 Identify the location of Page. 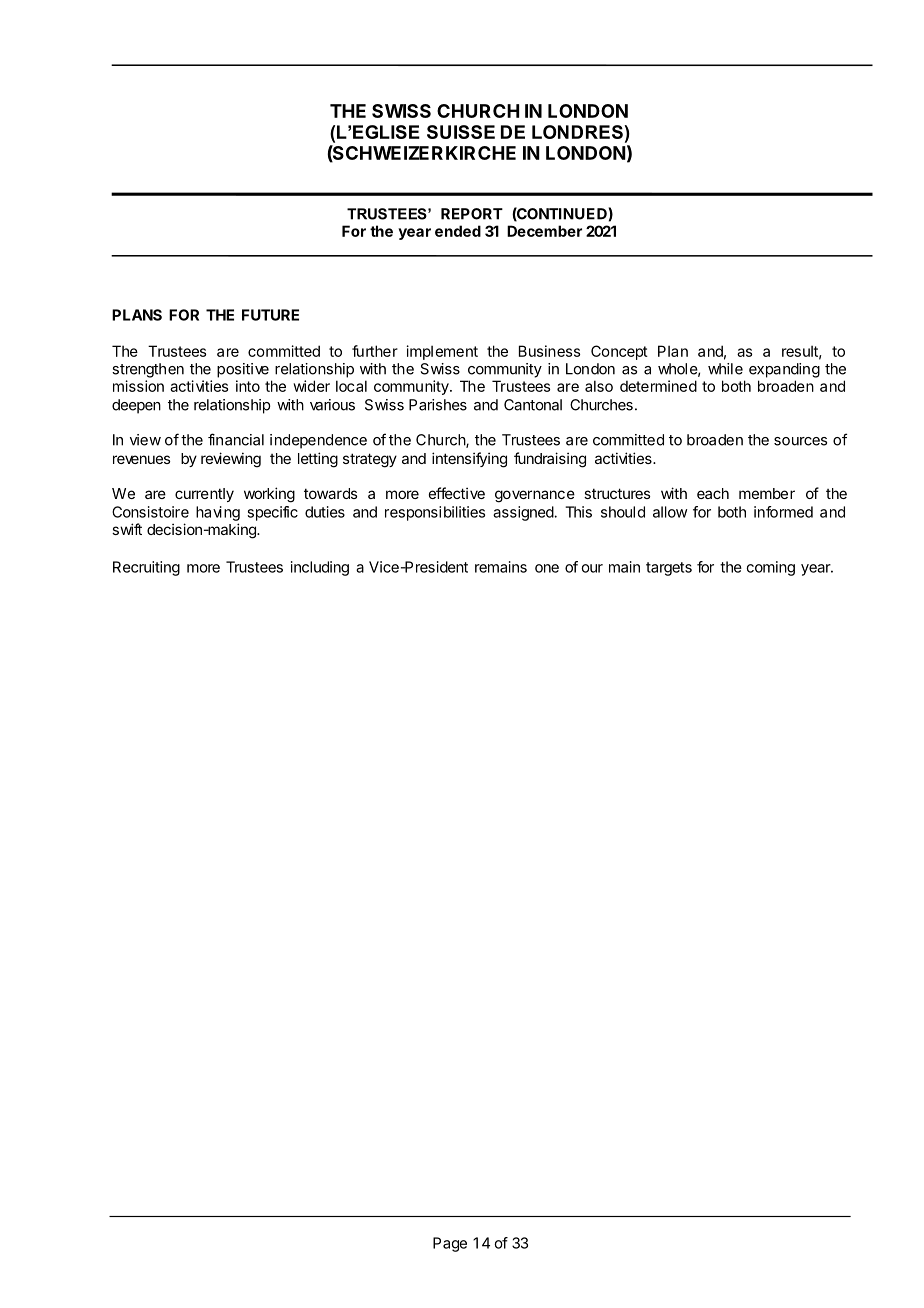
(450, 1244).
